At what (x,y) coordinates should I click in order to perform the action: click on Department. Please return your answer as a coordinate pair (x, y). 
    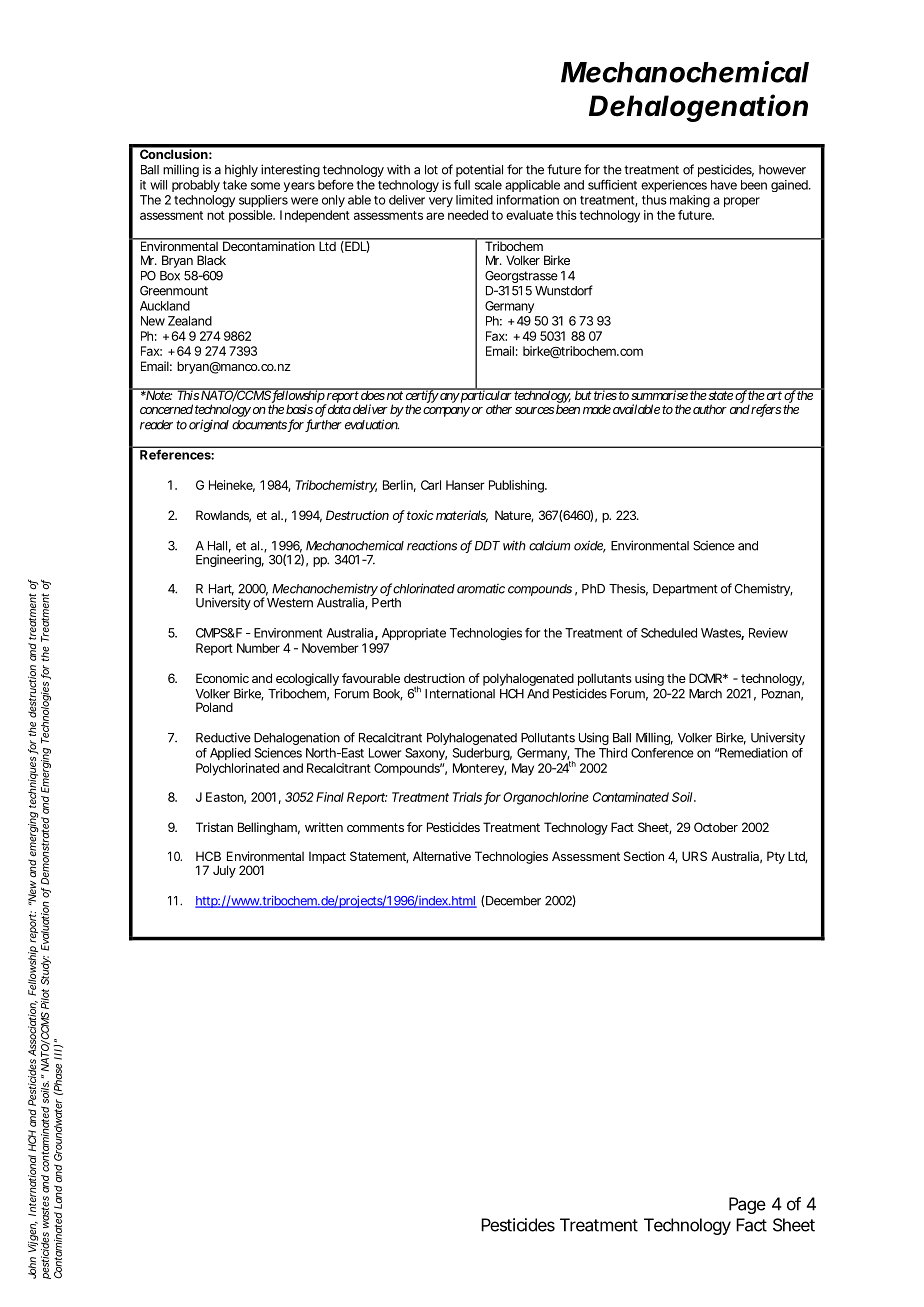
    Looking at the image, I should click on (685, 590).
